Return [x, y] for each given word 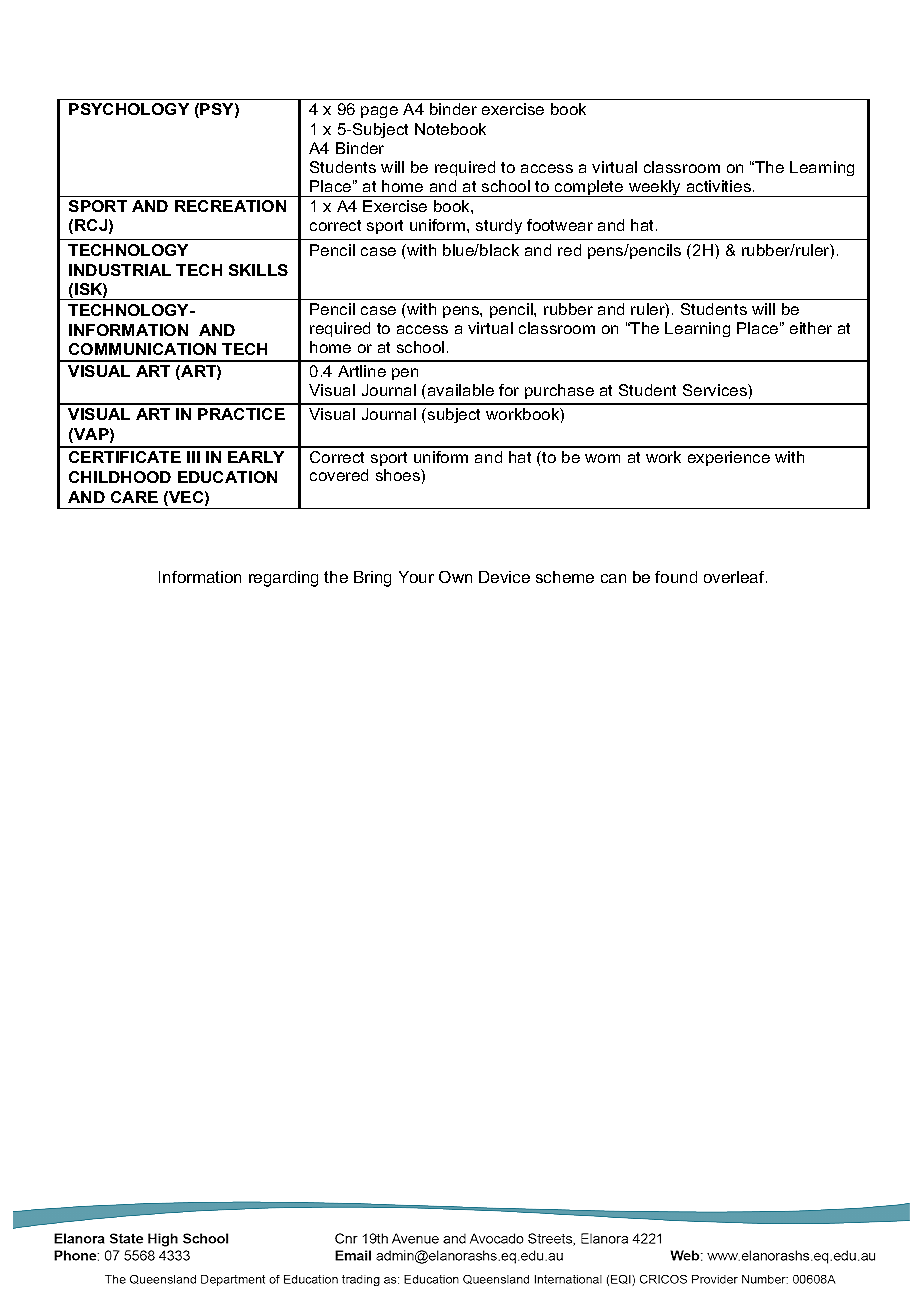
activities [719, 186]
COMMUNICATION [142, 349]
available [461, 390]
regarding [283, 579]
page [379, 112]
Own [455, 577]
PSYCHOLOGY [129, 109]
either [811, 328]
